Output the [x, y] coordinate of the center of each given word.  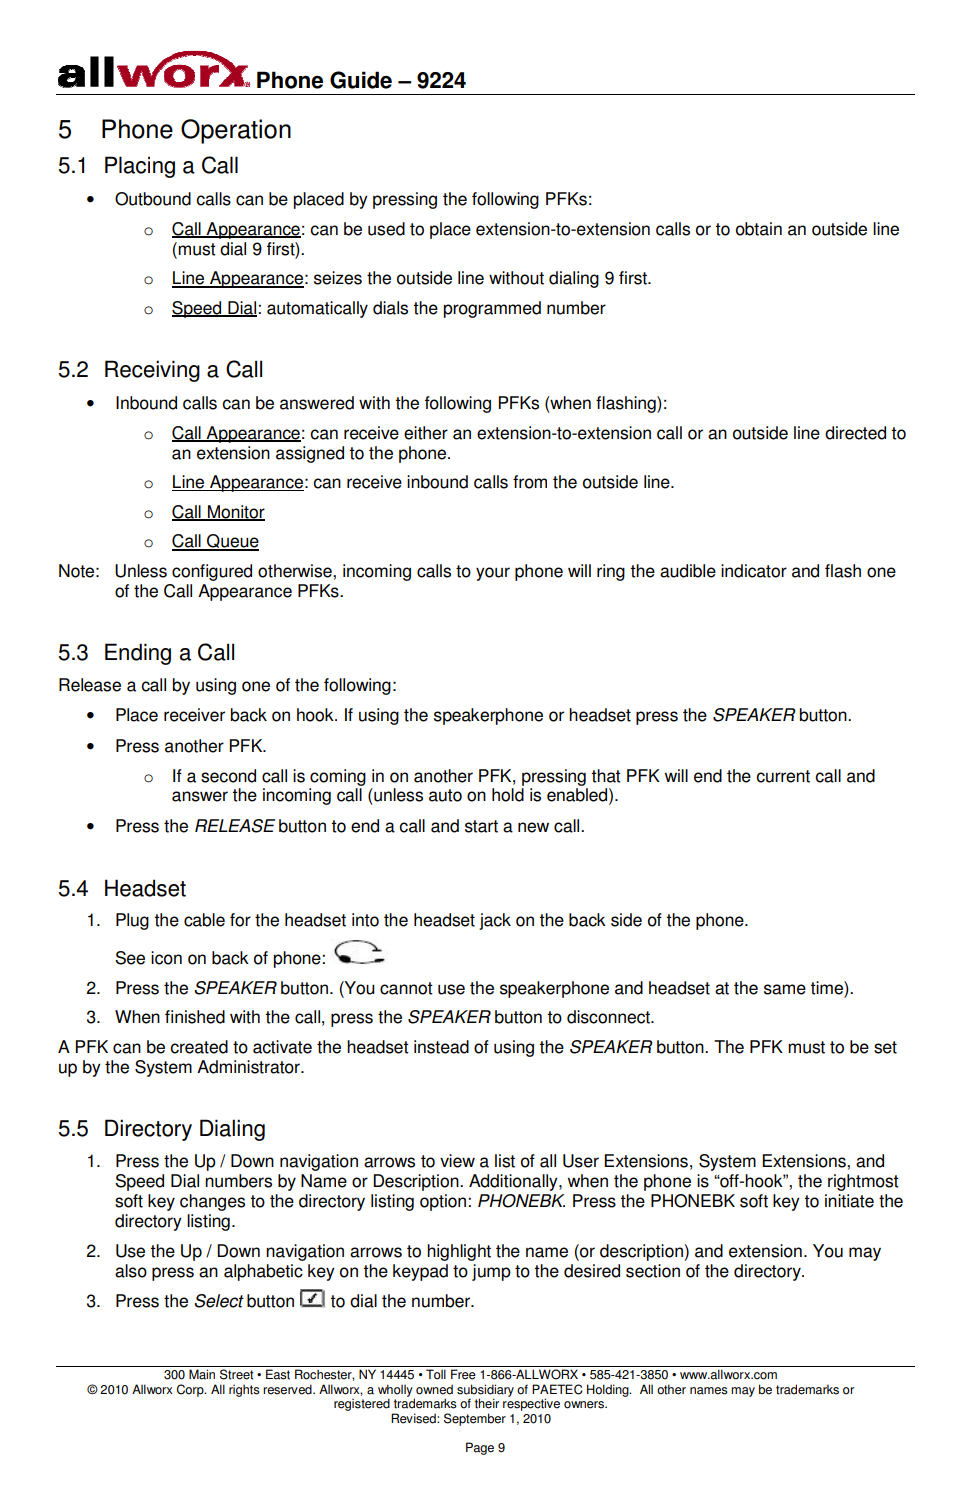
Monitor [235, 512]
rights [244, 1390]
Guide [361, 80]
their [487, 1403]
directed [855, 433]
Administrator [249, 1067]
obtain [759, 229]
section [653, 1271]
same [785, 989]
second [228, 776]
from [530, 482]
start [481, 826]
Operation [236, 131]
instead [441, 1047]
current [783, 776]
